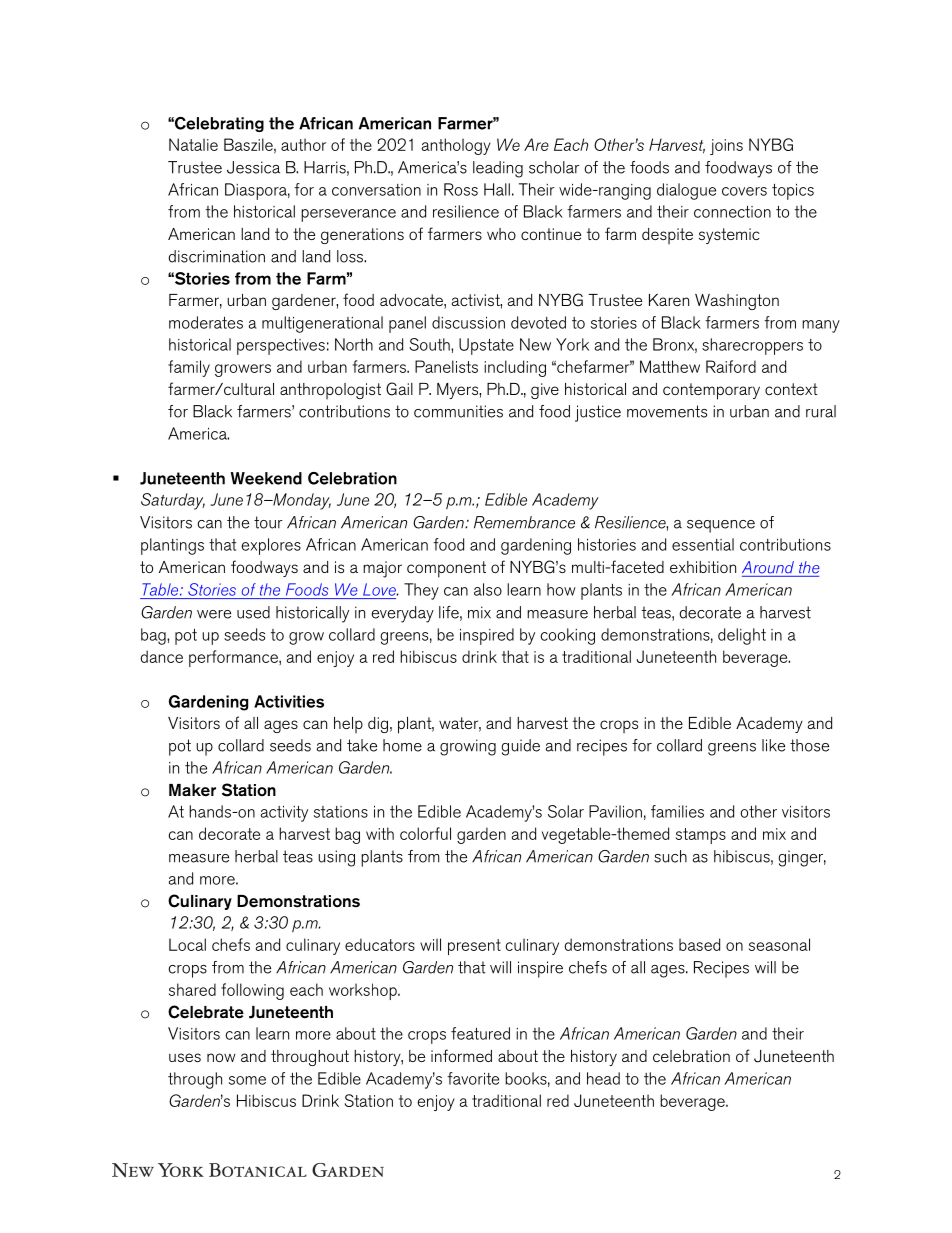 The image size is (952, 1233). What do you see at coordinates (744, 191) in the image?
I see `covers` at bounding box center [744, 191].
